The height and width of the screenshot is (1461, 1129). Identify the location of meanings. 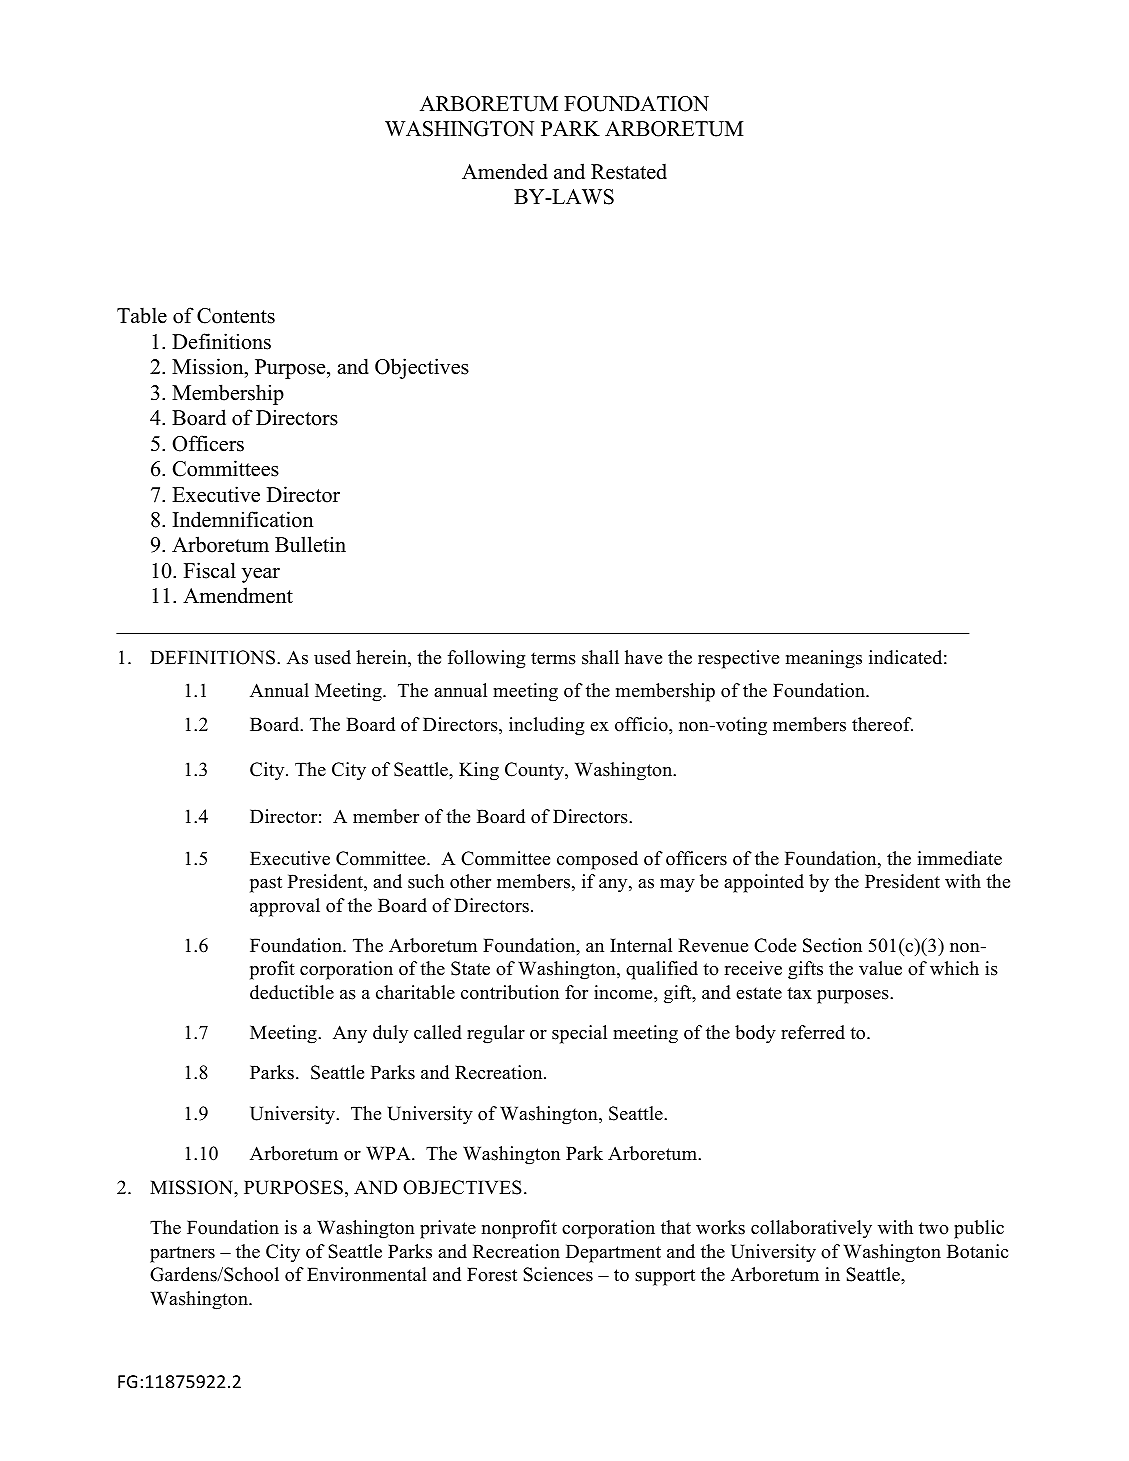
(824, 659).
